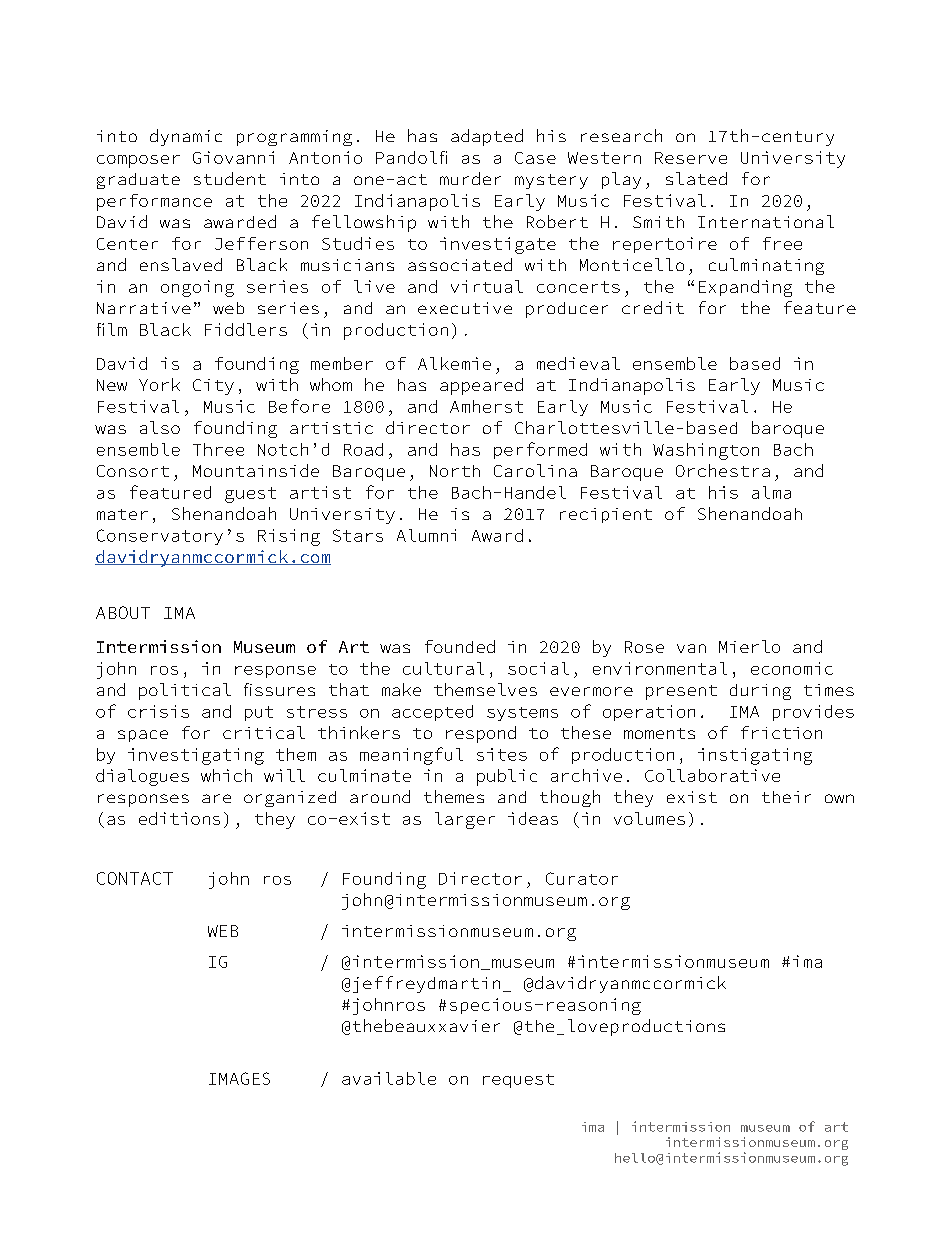 The height and width of the screenshot is (1233, 952). What do you see at coordinates (786, 797) in the screenshot?
I see `their` at bounding box center [786, 797].
